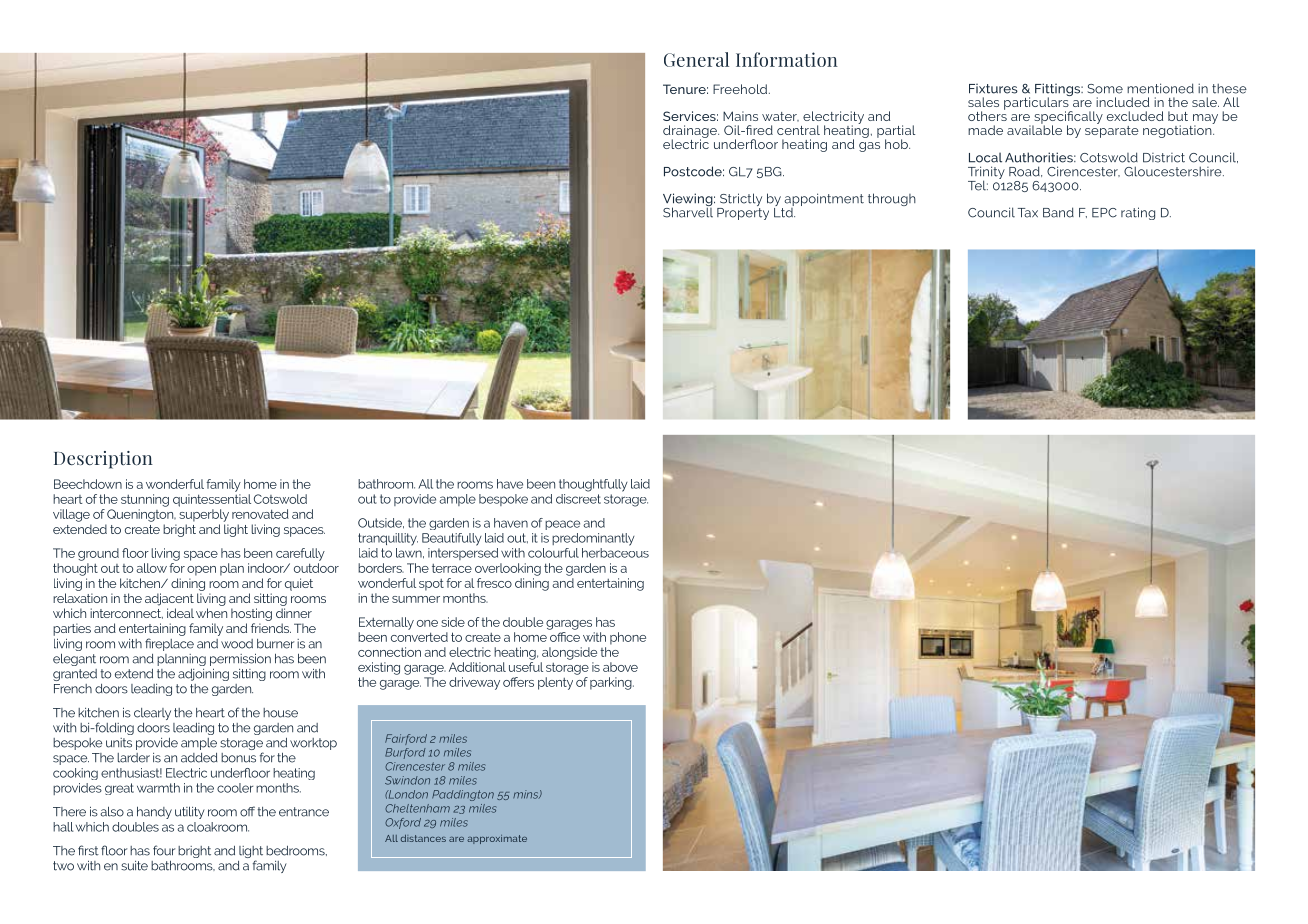 Image resolution: width=1308 pixels, height=924 pixels. I want to click on approximate, so click(497, 839).
